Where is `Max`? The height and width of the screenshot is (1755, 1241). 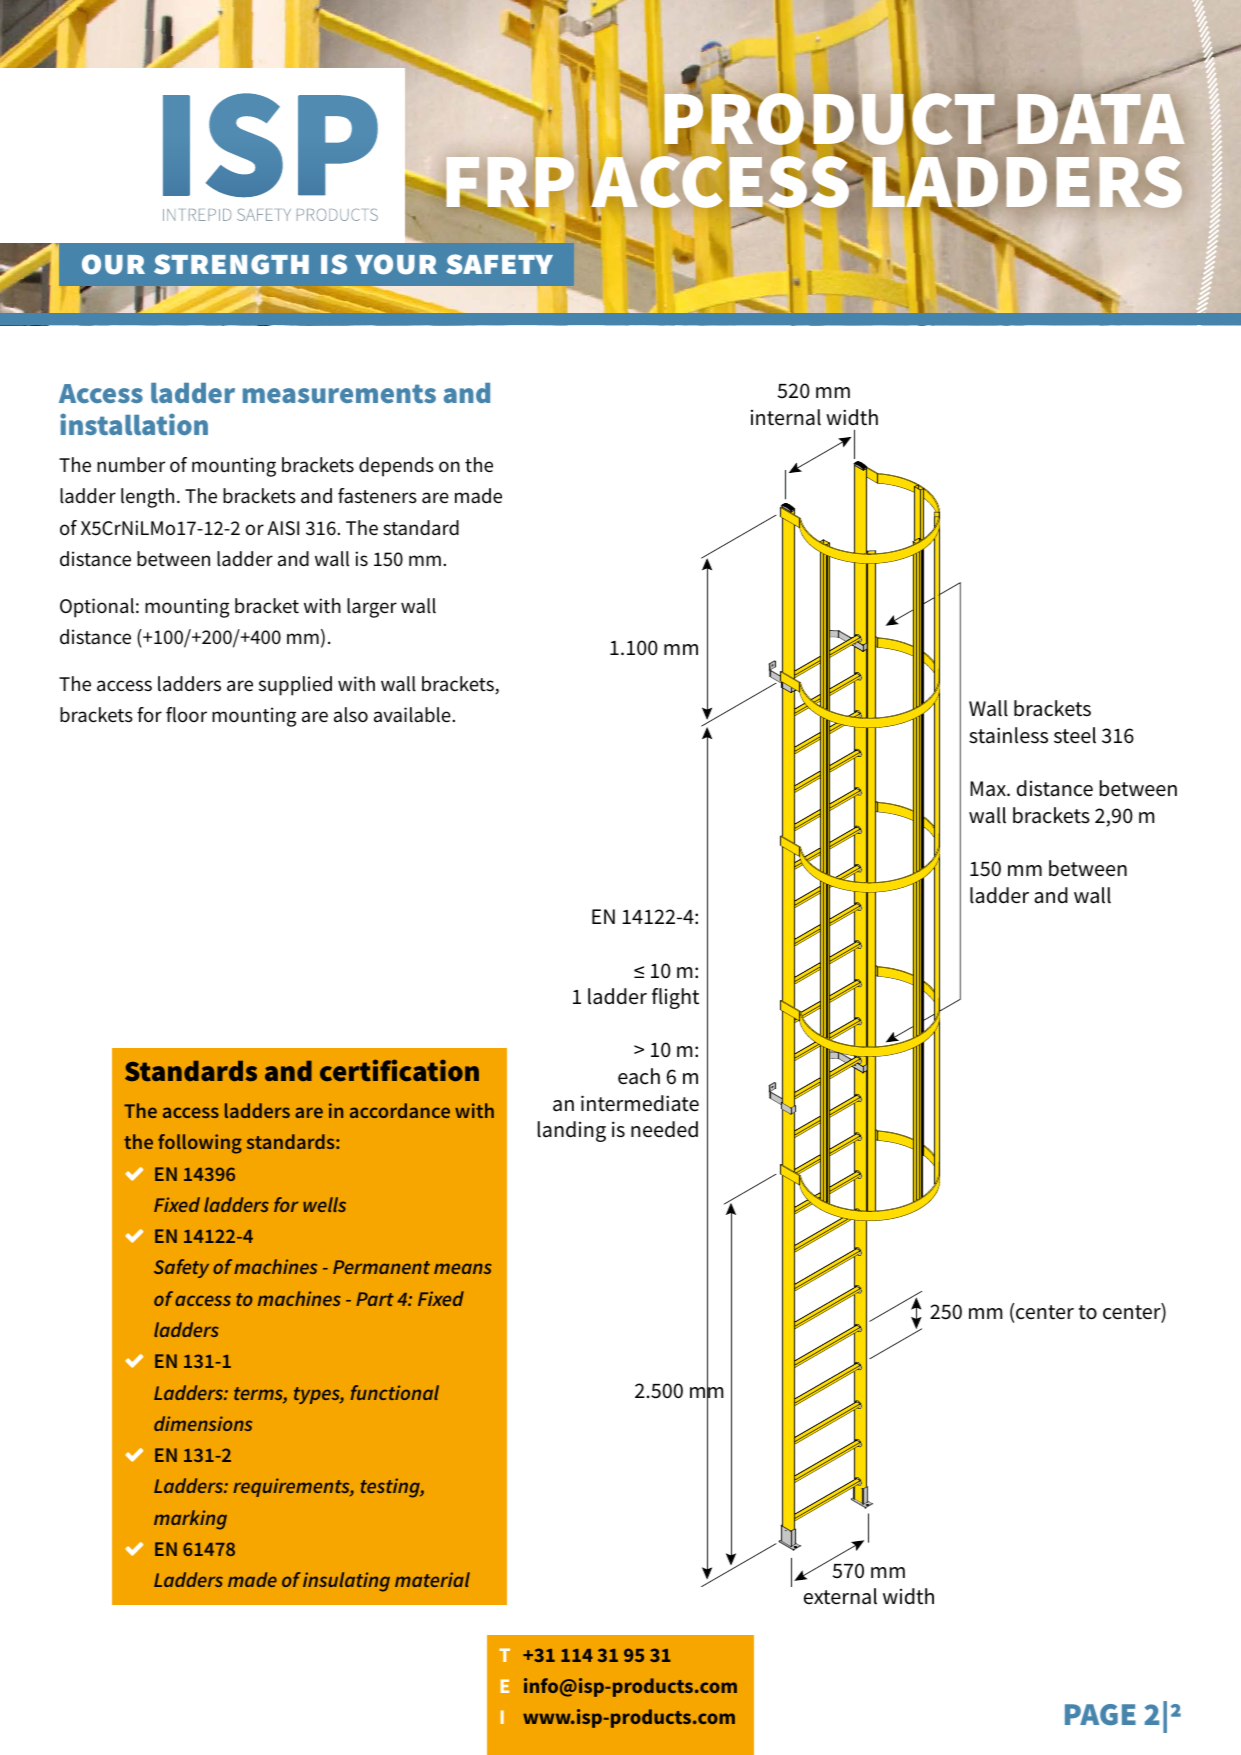
Max is located at coordinates (989, 789).
